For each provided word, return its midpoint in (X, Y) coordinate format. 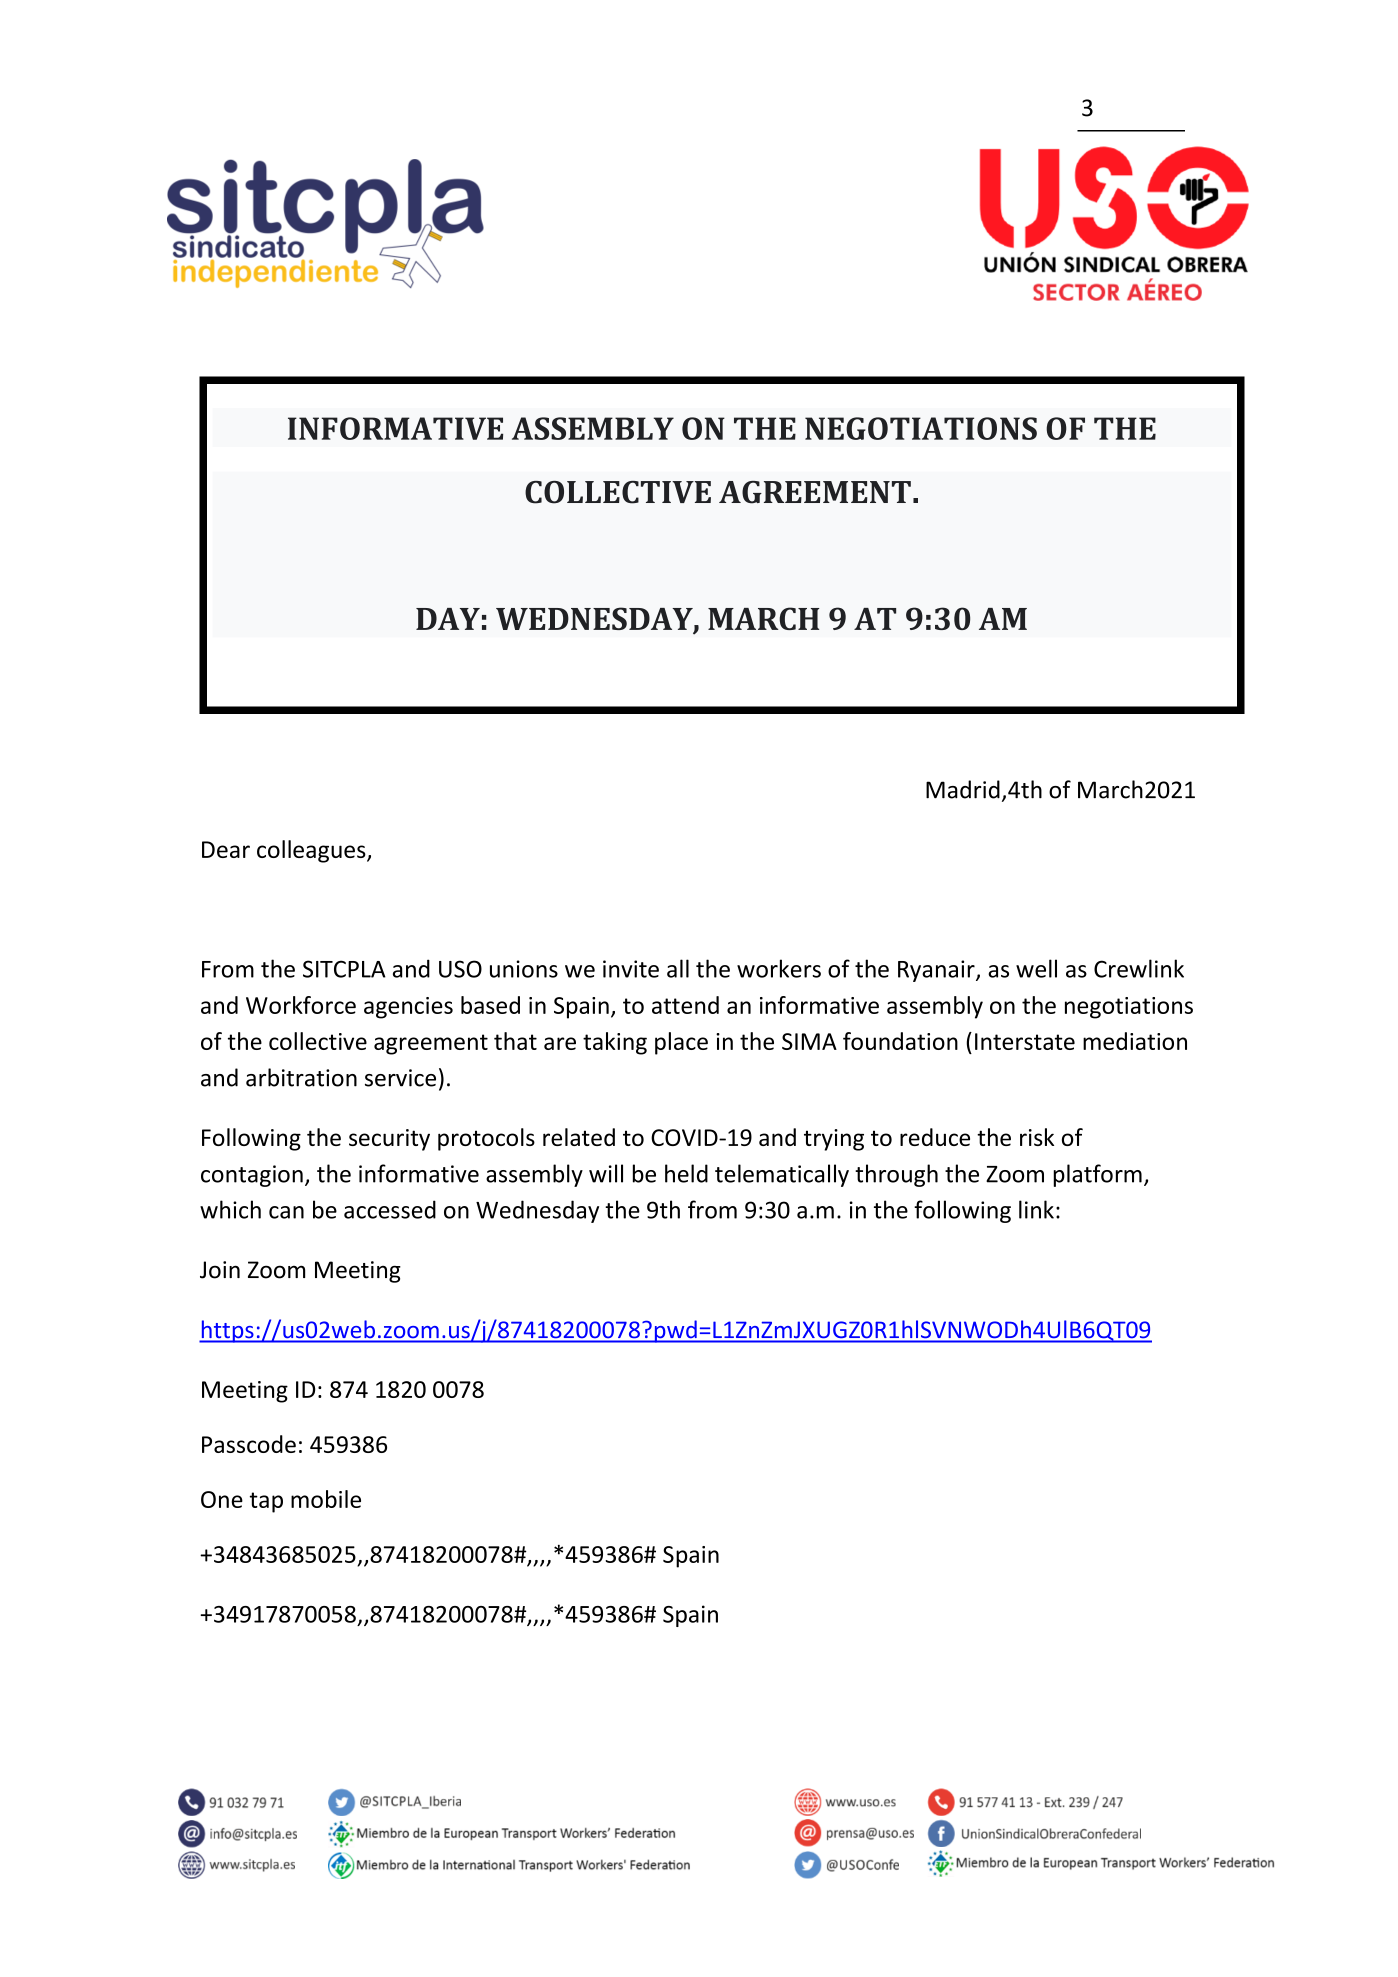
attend (685, 1005)
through (896, 1175)
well (1036, 968)
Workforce (301, 1005)
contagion (252, 1176)
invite (631, 969)
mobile (326, 1499)
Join (220, 1270)
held (686, 1173)
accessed (390, 1209)
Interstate (1025, 1041)
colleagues (312, 851)
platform (1097, 1175)
